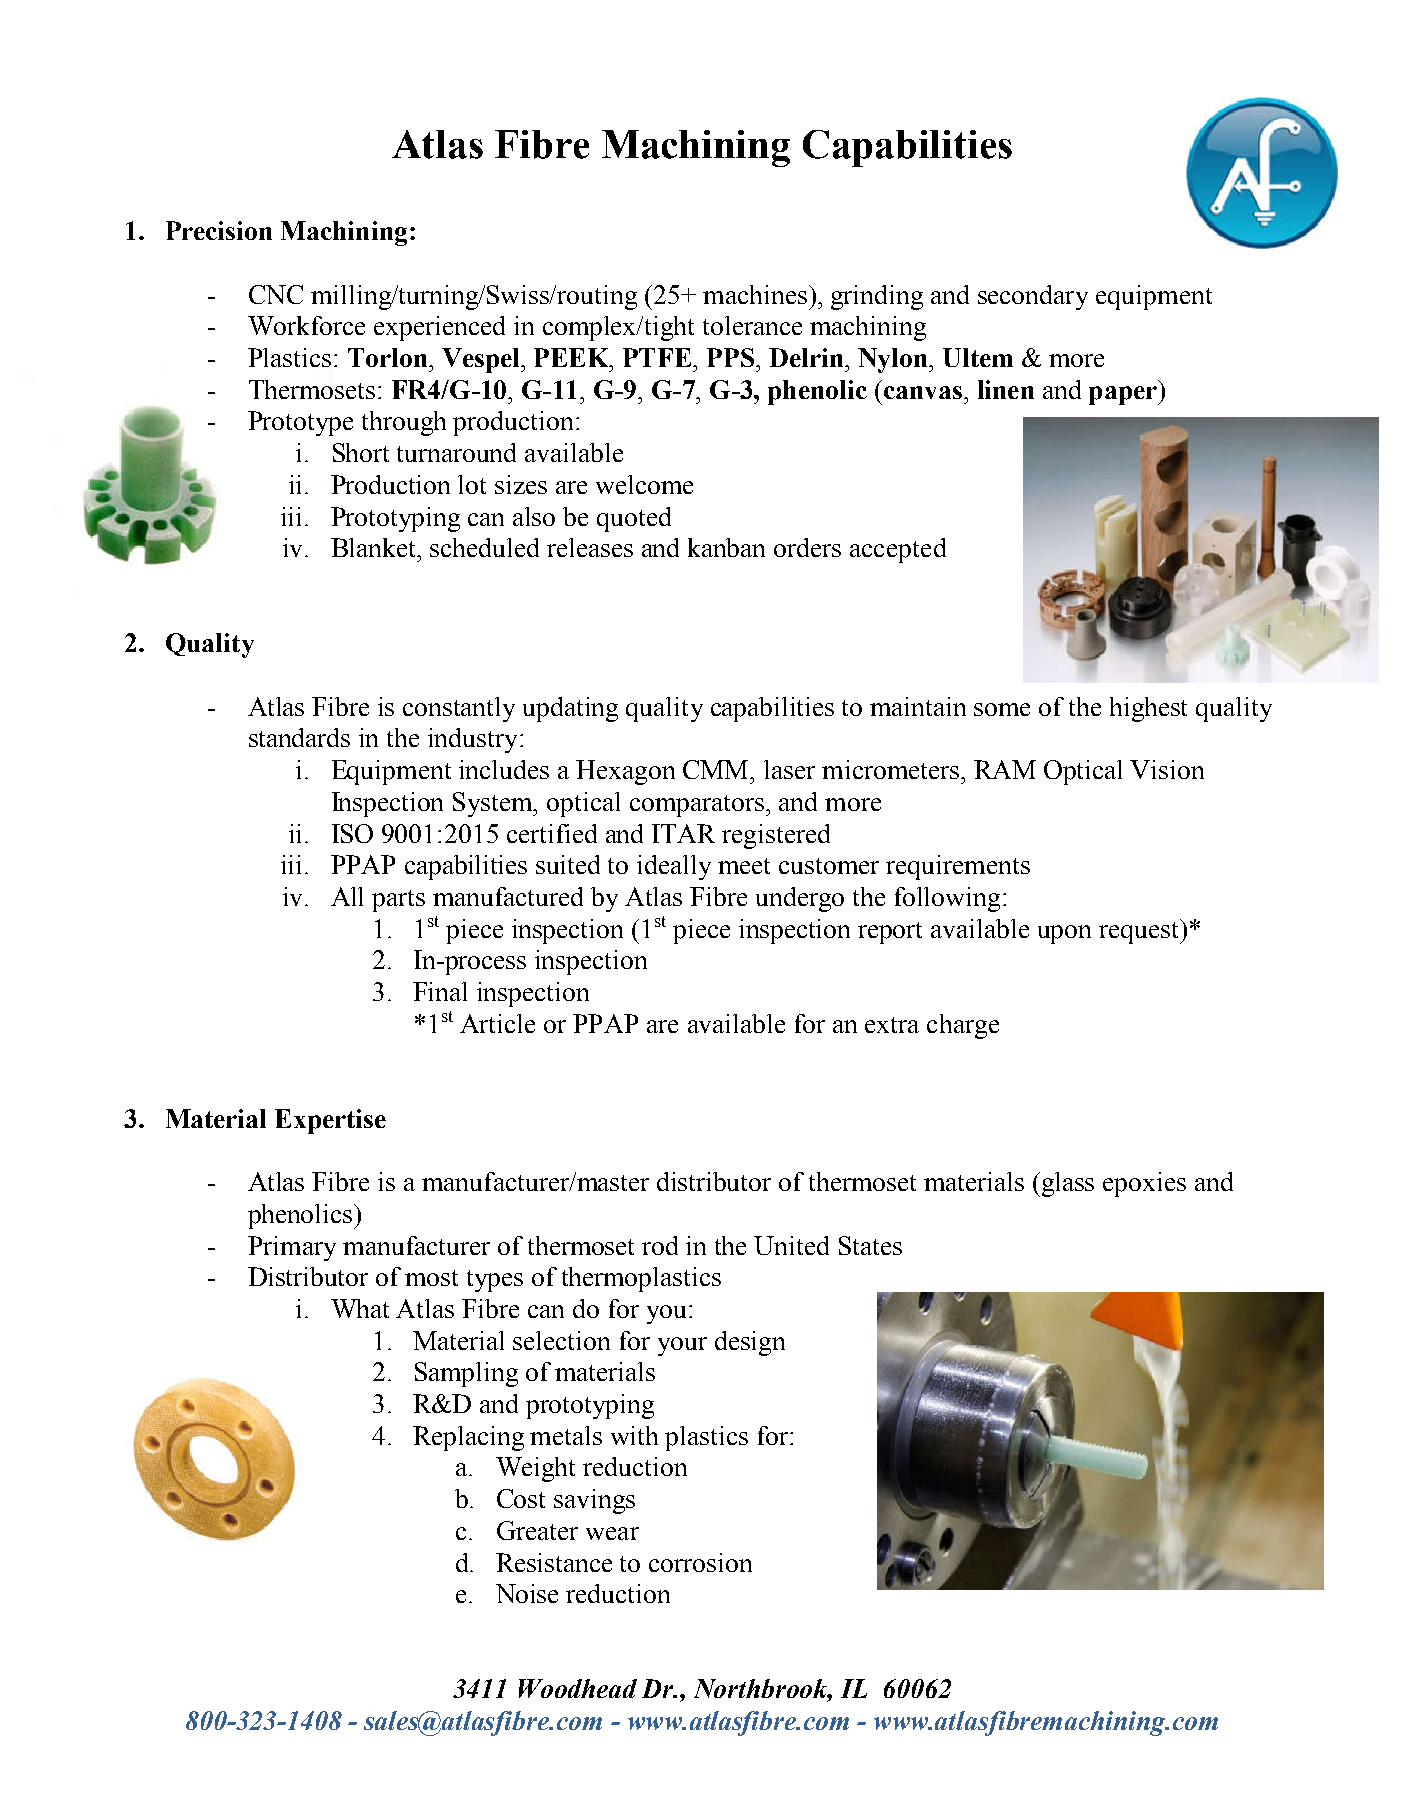 The width and height of the screenshot is (1405, 1819). Describe the element at coordinates (276, 294) in the screenshot. I see `CNC` at that location.
